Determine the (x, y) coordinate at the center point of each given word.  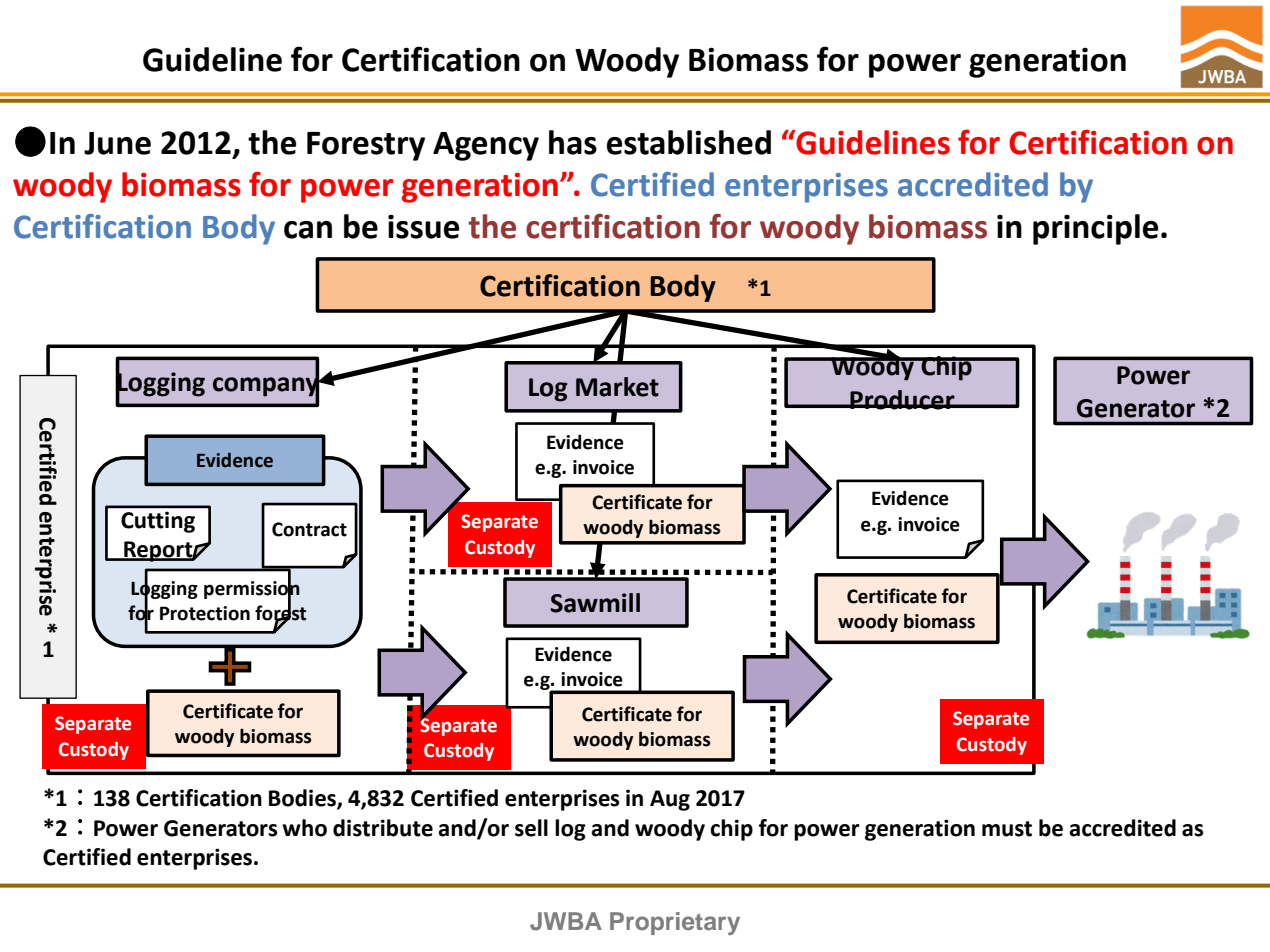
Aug (670, 800)
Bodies (303, 799)
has (573, 142)
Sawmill (595, 603)
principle (1095, 229)
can (308, 230)
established (689, 142)
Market (617, 387)
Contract (309, 529)
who (304, 828)
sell (531, 828)
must (1007, 829)
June (117, 143)
